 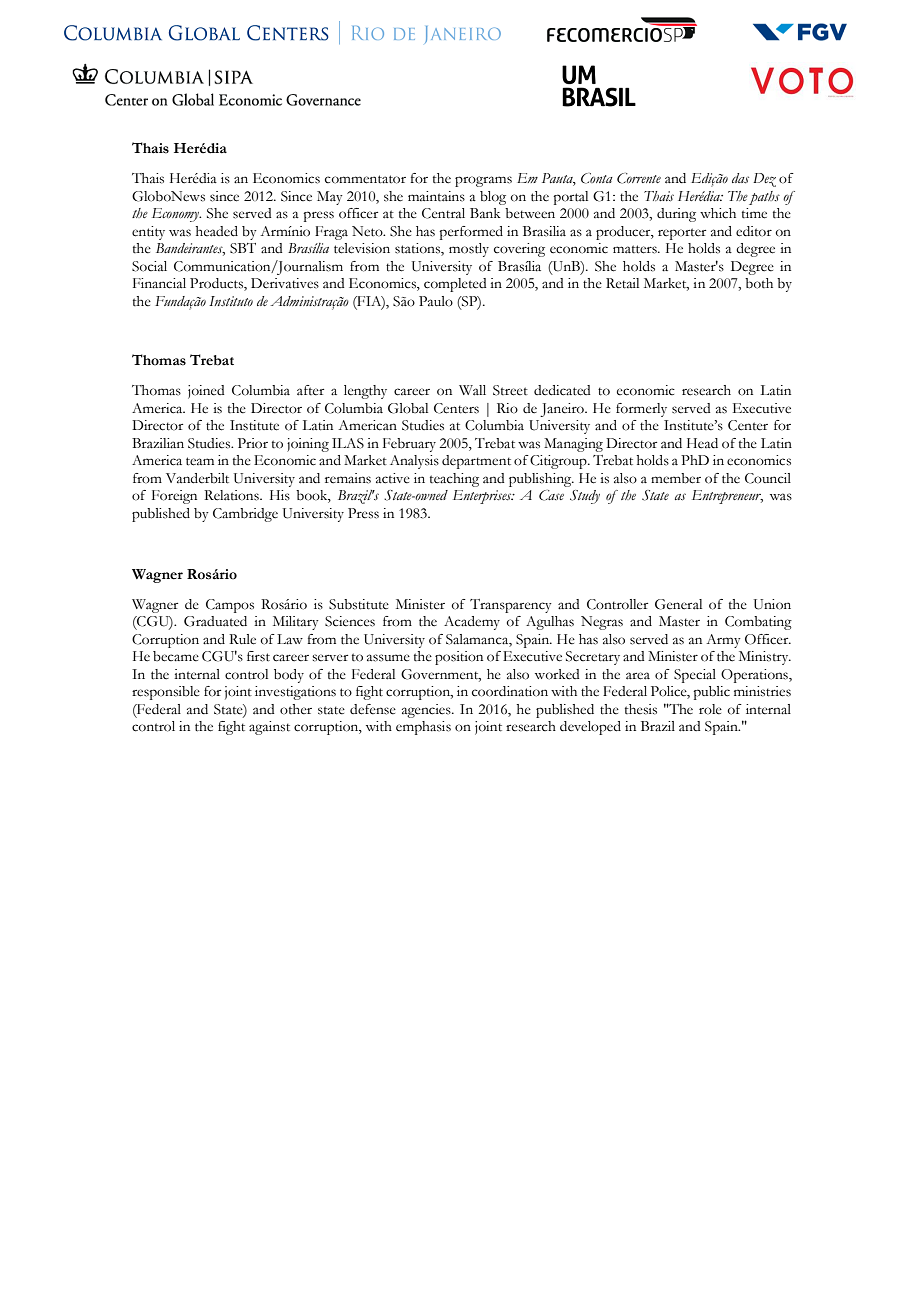 I want to click on agencies, so click(x=427, y=711).
